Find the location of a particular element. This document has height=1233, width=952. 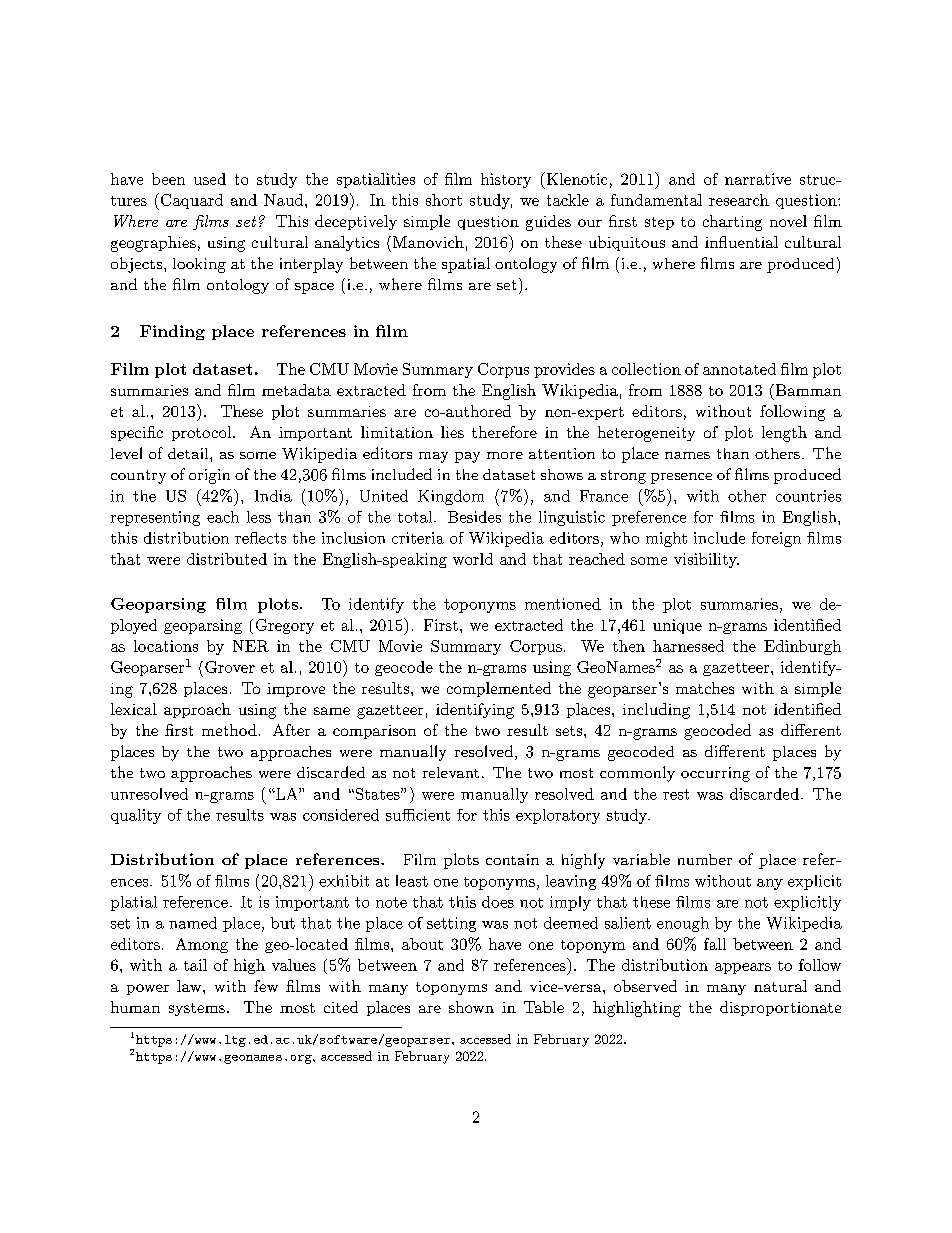

visibility is located at coordinates (706, 560).
